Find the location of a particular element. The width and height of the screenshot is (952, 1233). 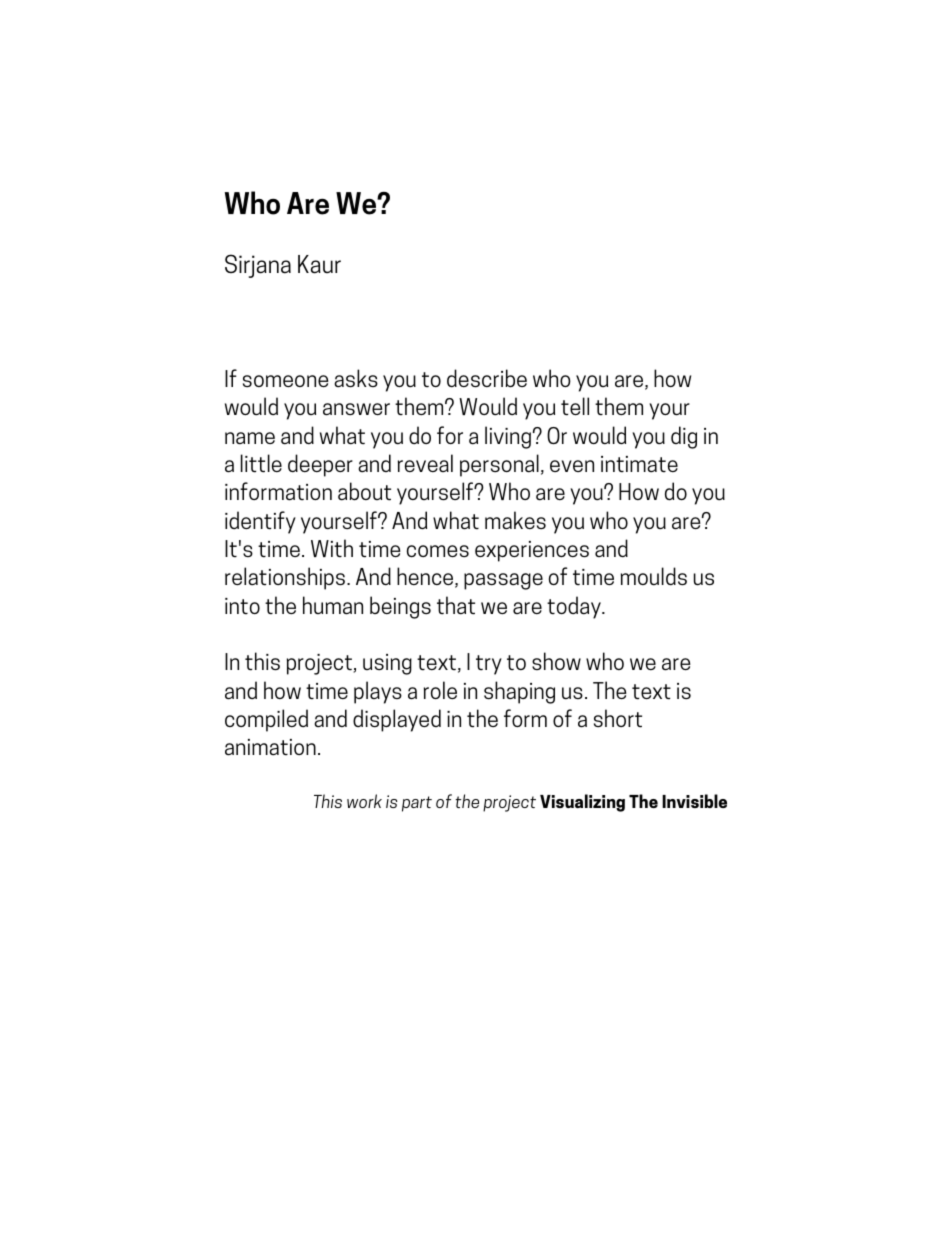

moulds is located at coordinates (654, 576).
